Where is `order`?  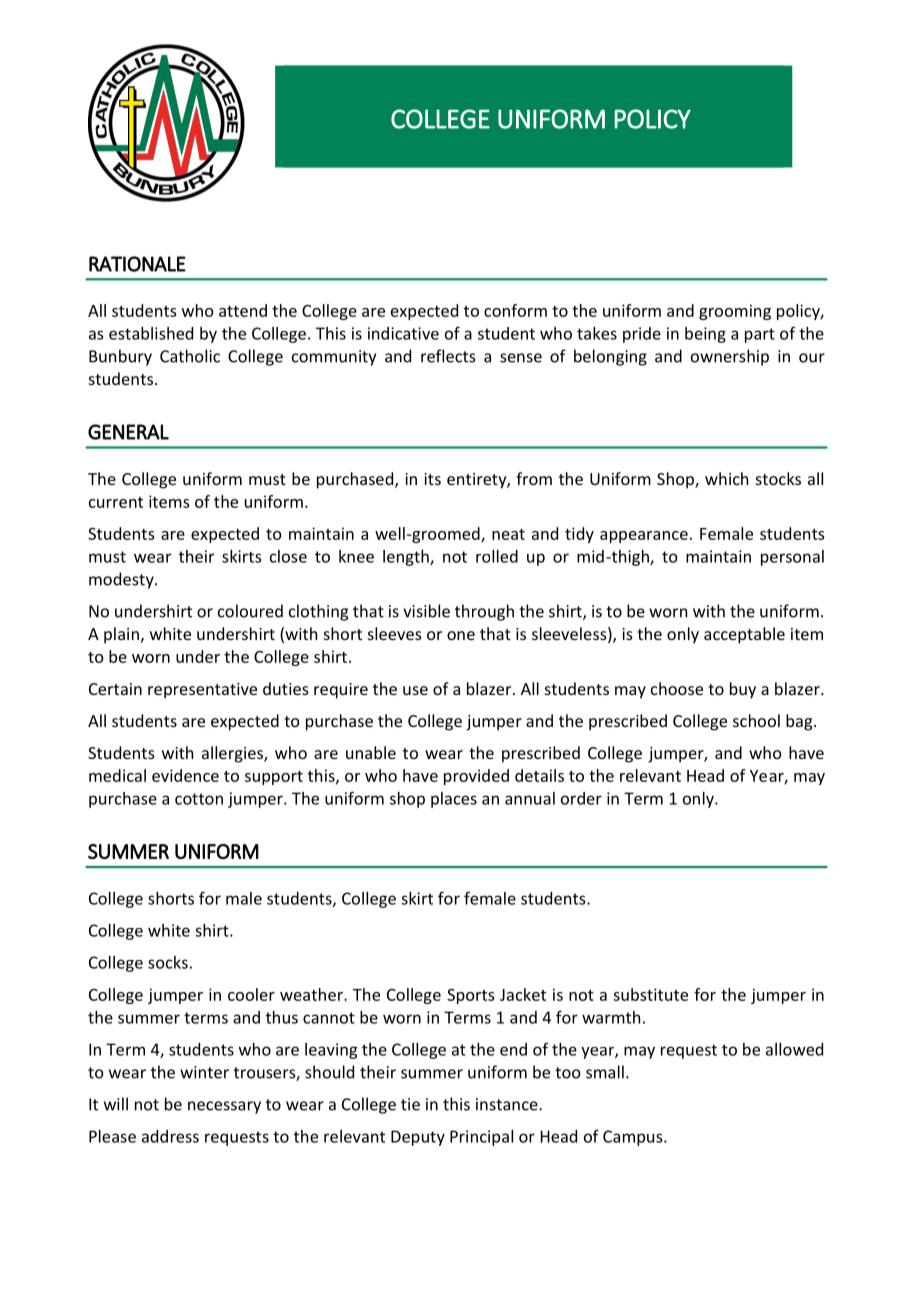
order is located at coordinates (581, 798).
